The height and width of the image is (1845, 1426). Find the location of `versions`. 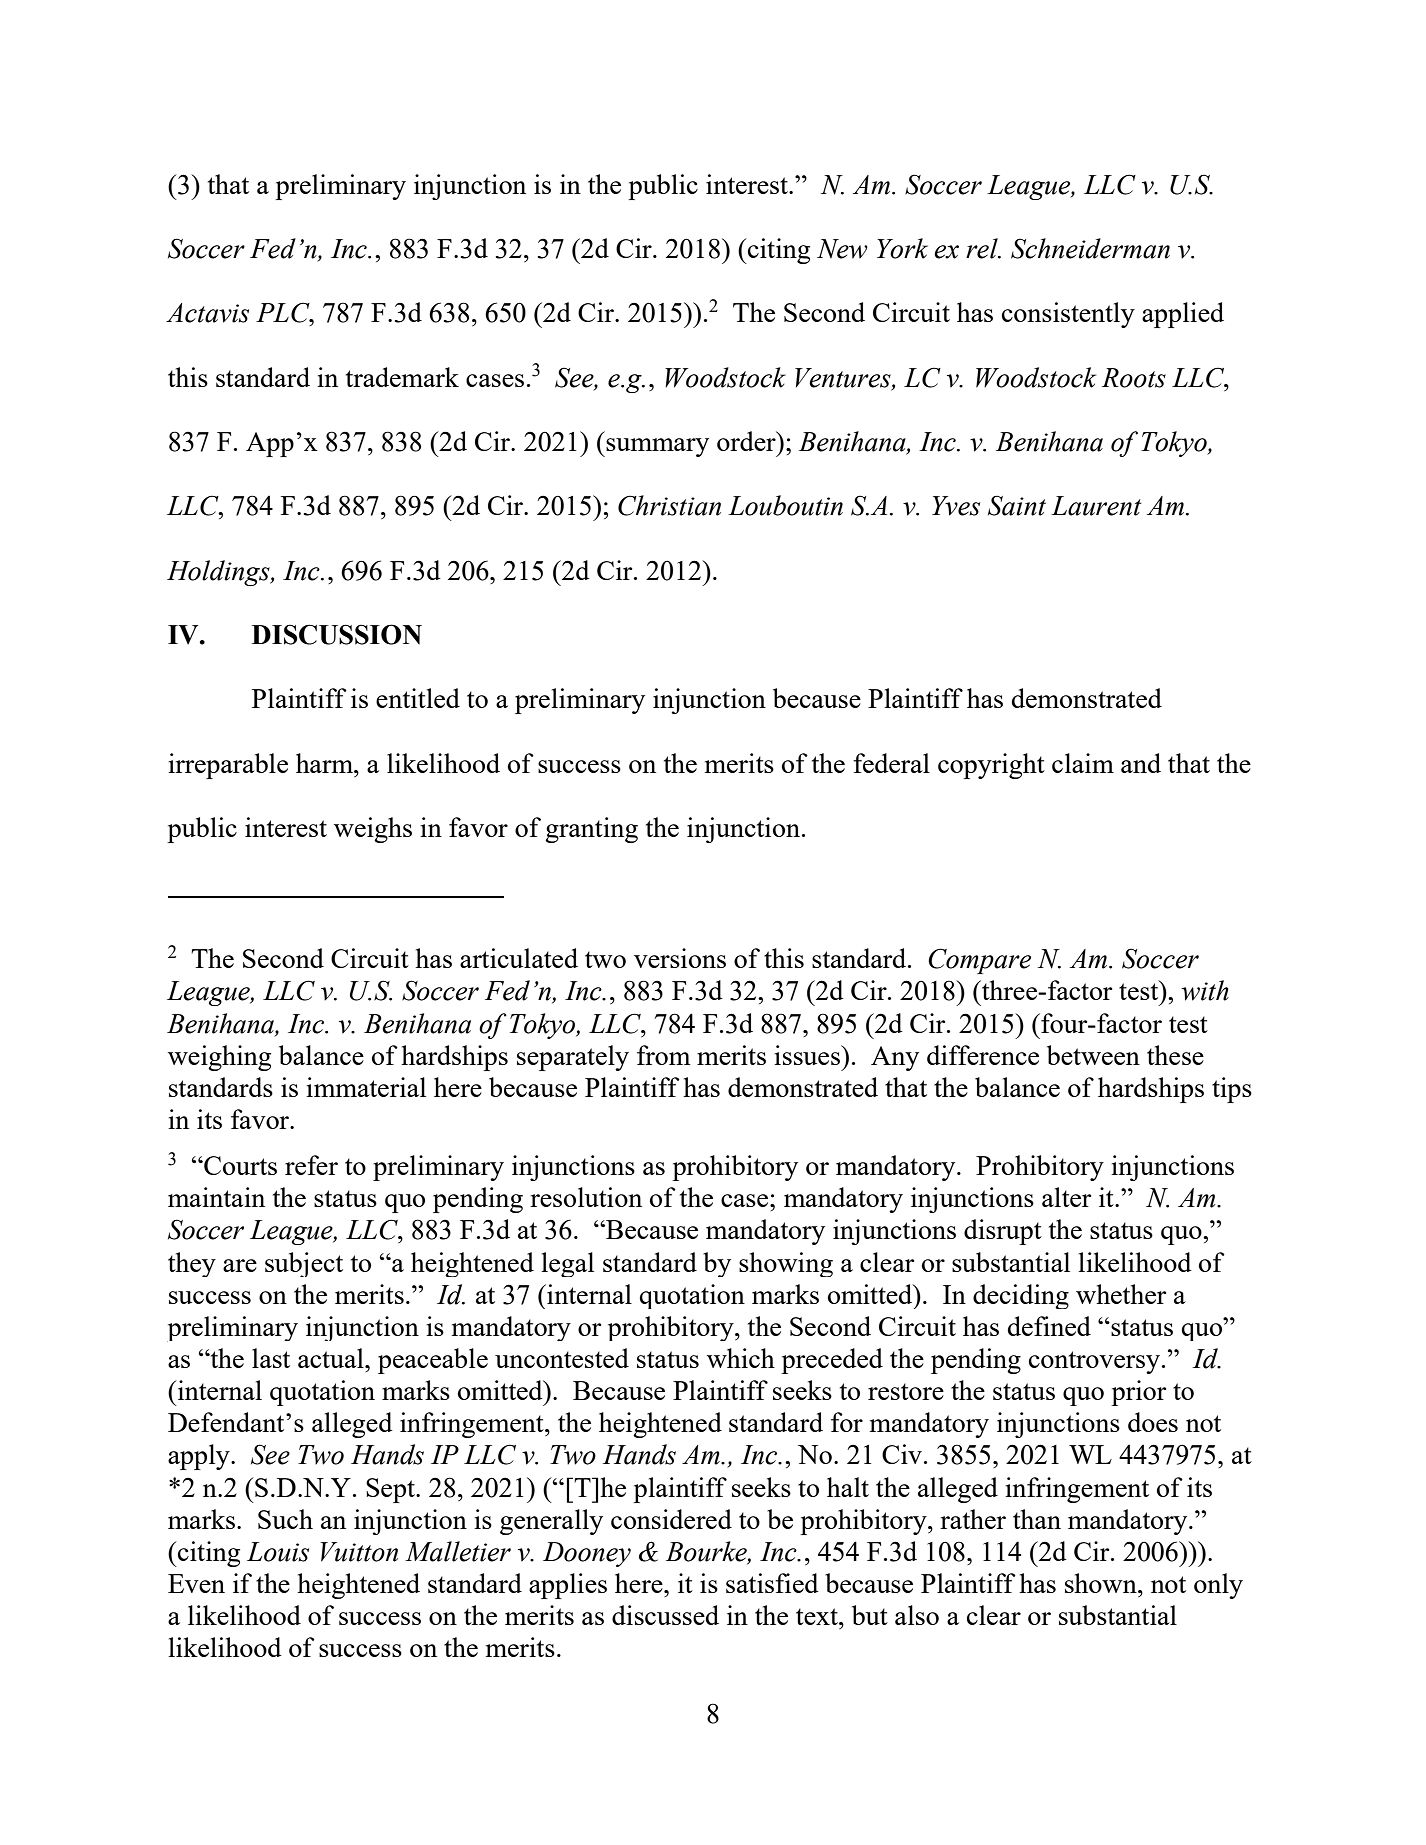

versions is located at coordinates (680, 958).
